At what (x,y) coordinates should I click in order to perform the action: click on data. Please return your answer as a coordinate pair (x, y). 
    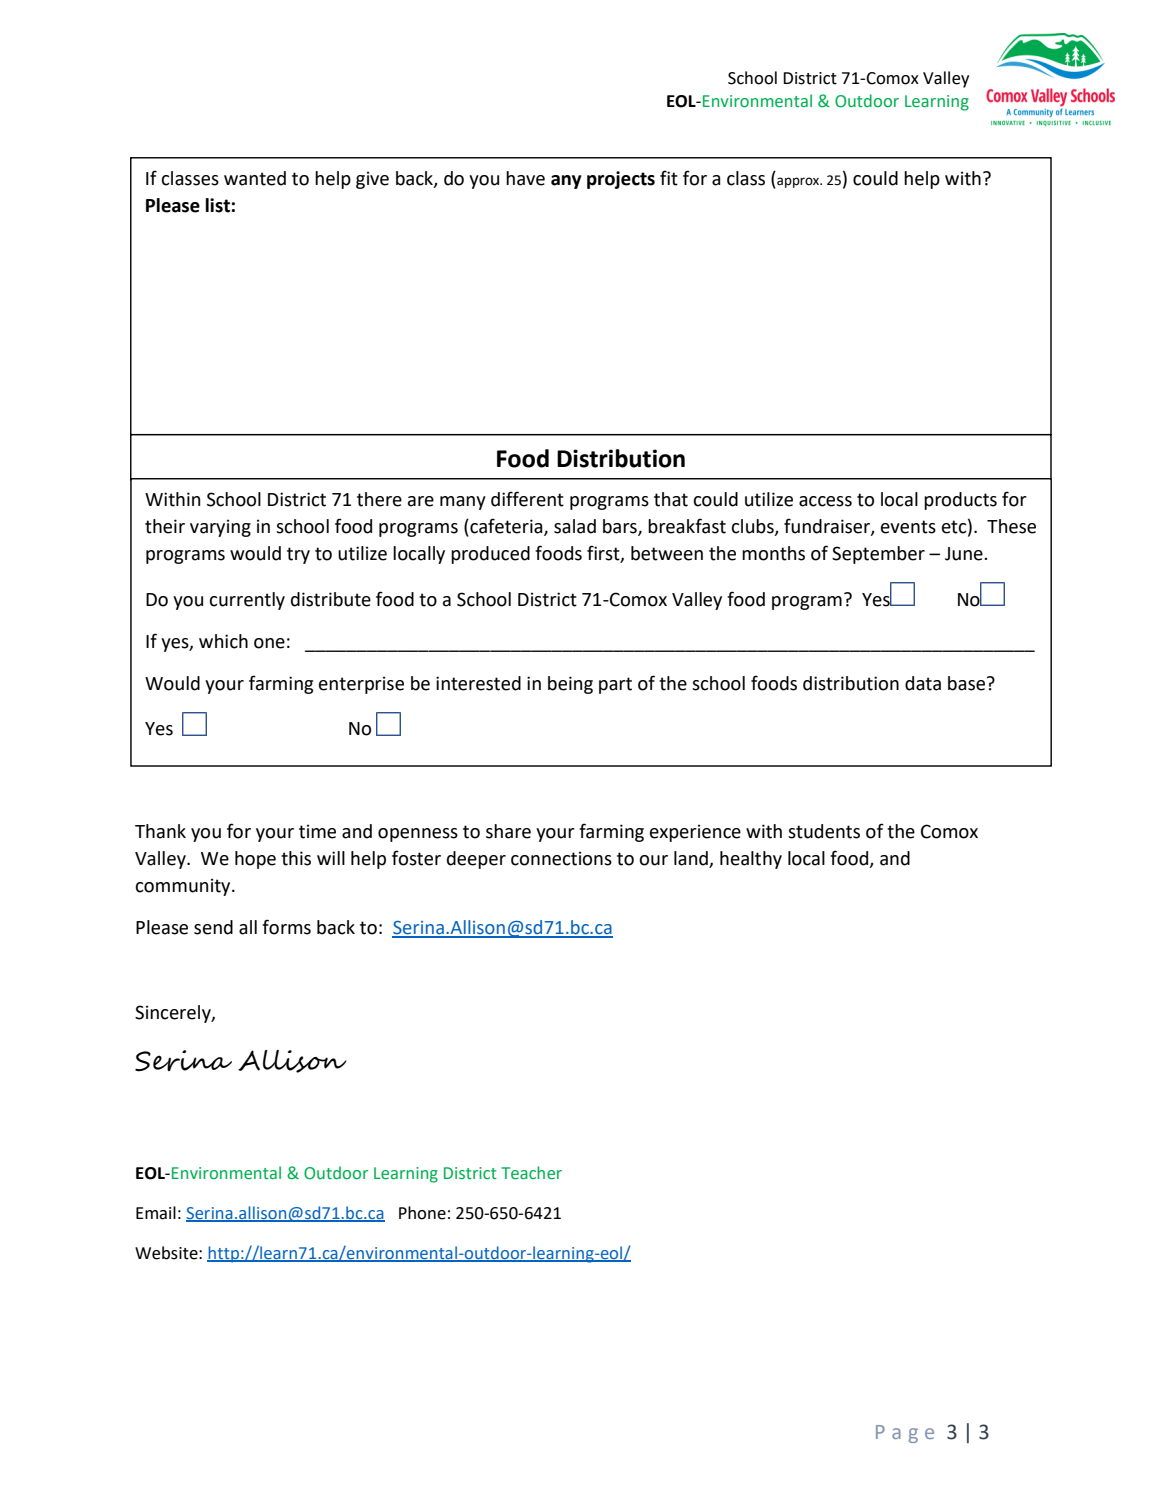
    Looking at the image, I should click on (923, 683).
